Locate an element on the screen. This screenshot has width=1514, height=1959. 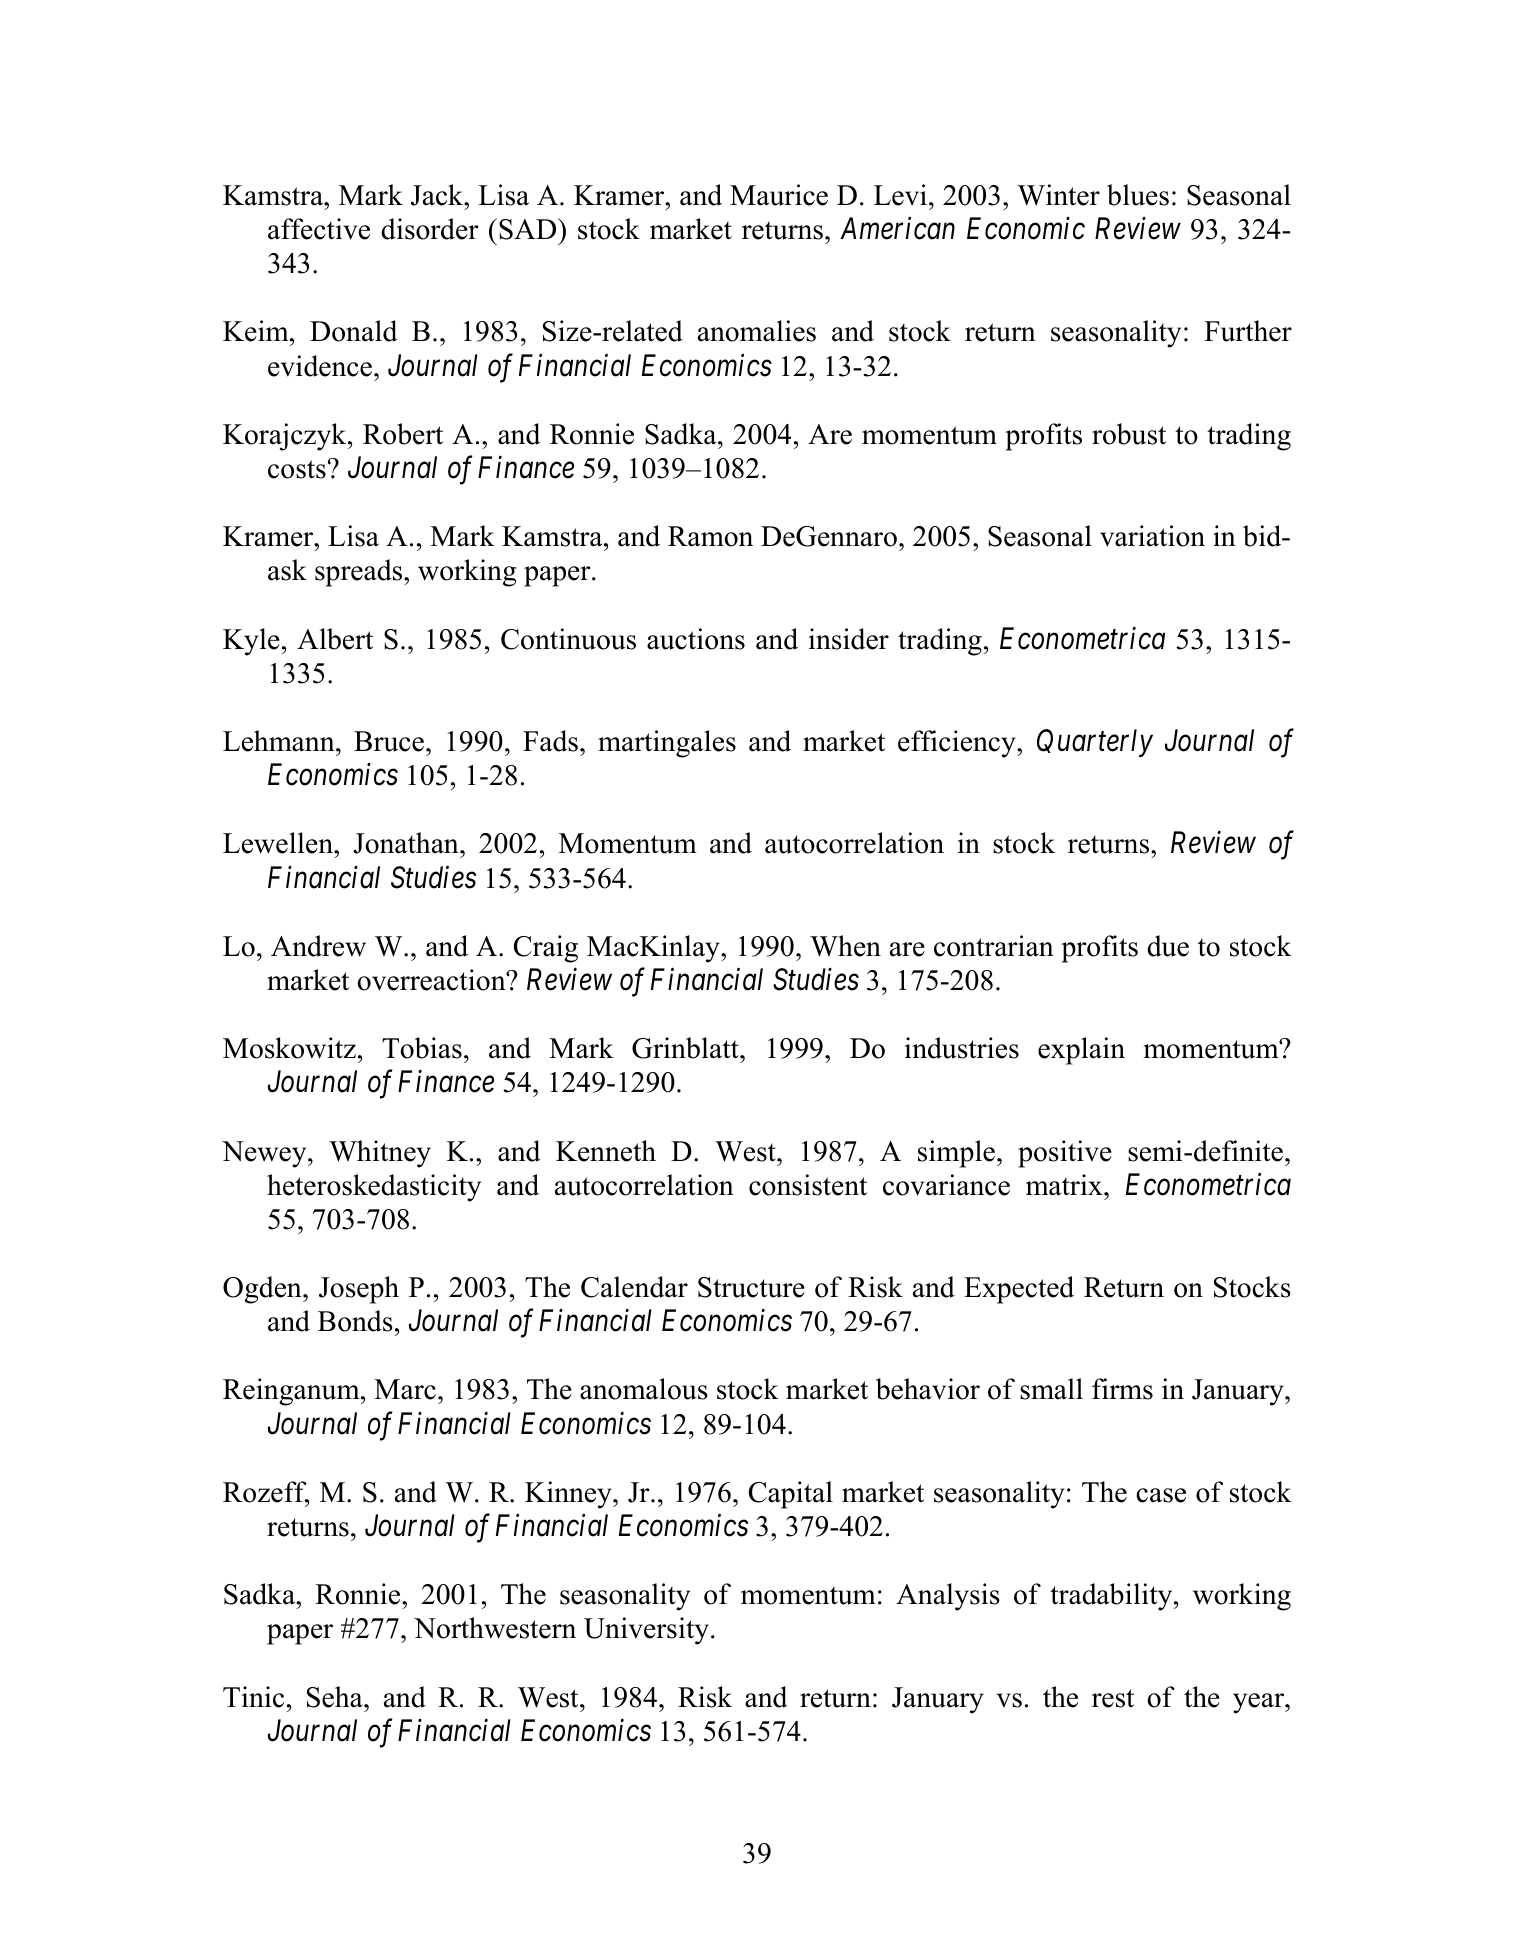
variation is located at coordinates (1152, 536).
